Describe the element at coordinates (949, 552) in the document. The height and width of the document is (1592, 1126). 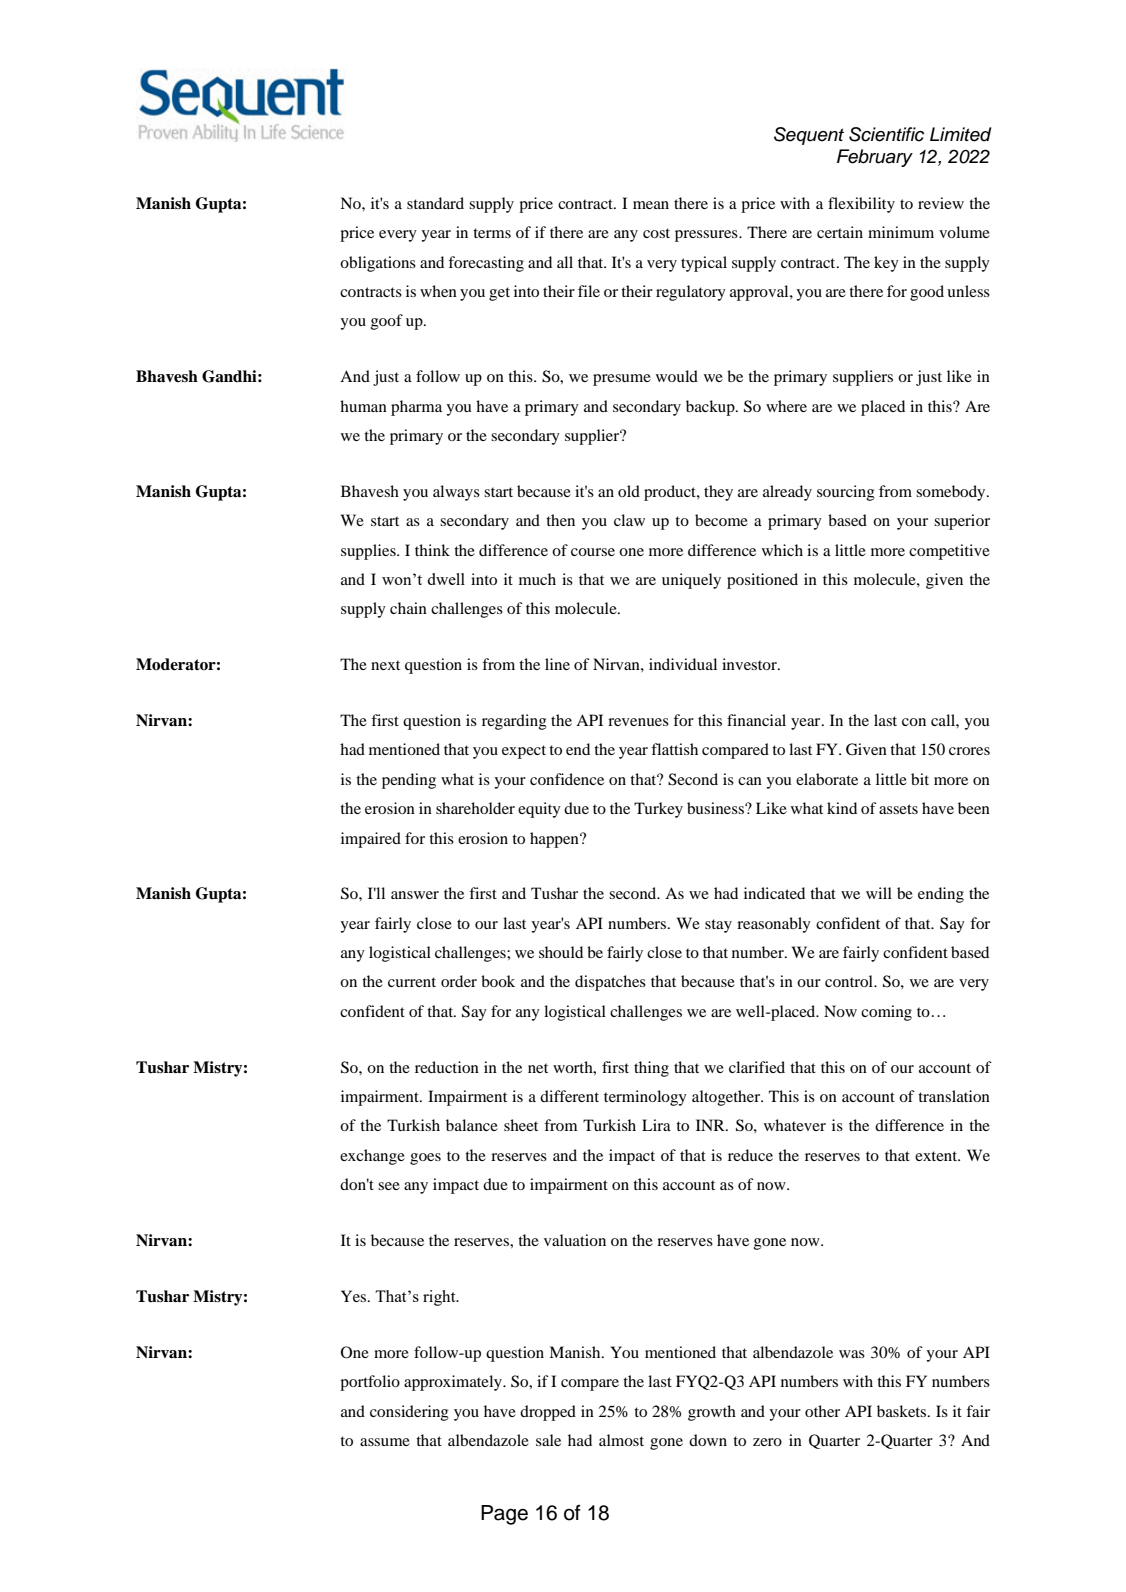
I see `competitive` at that location.
